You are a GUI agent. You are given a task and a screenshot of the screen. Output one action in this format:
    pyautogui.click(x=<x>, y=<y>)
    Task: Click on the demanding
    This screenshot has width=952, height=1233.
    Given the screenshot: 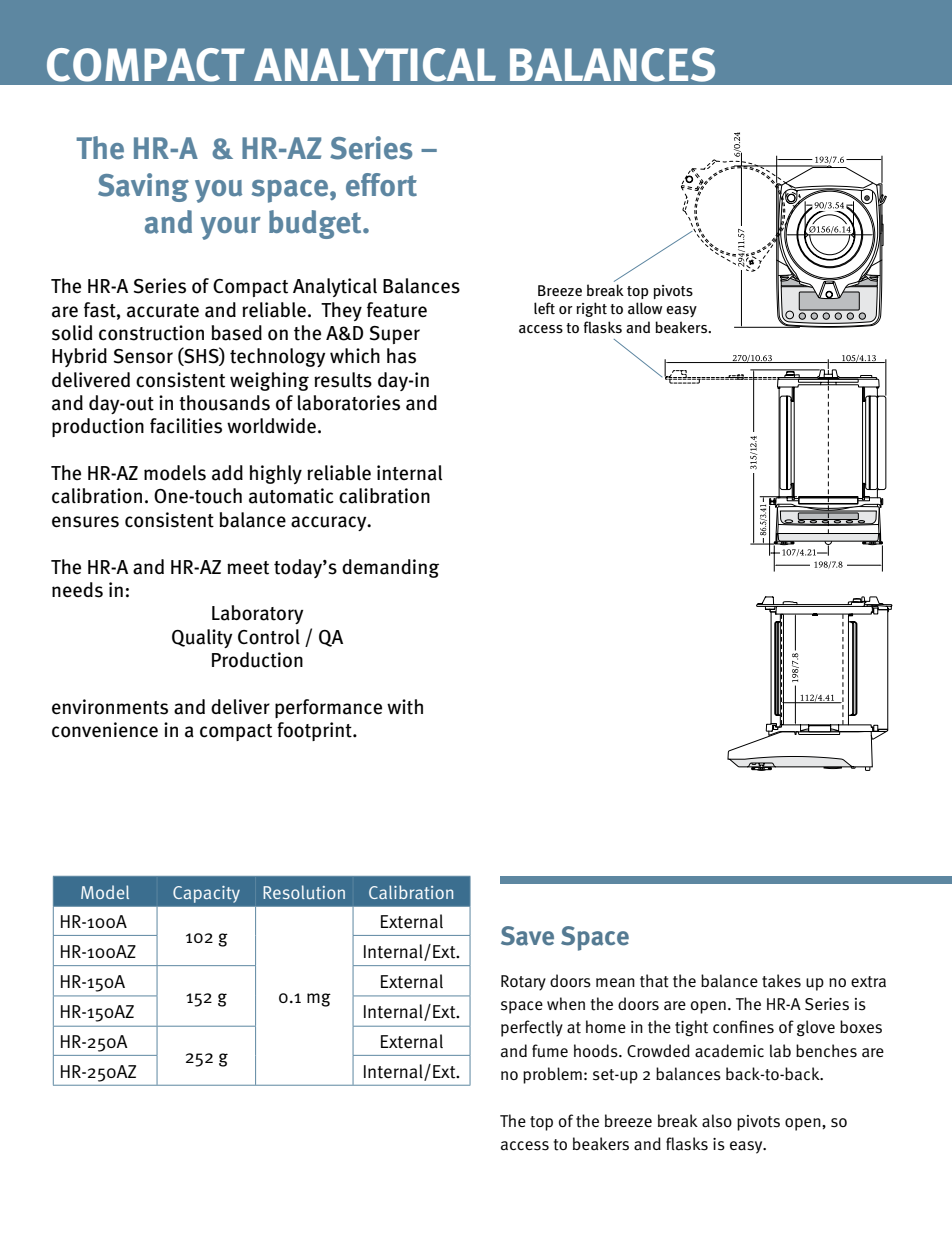 What is the action you would take?
    pyautogui.click(x=390, y=568)
